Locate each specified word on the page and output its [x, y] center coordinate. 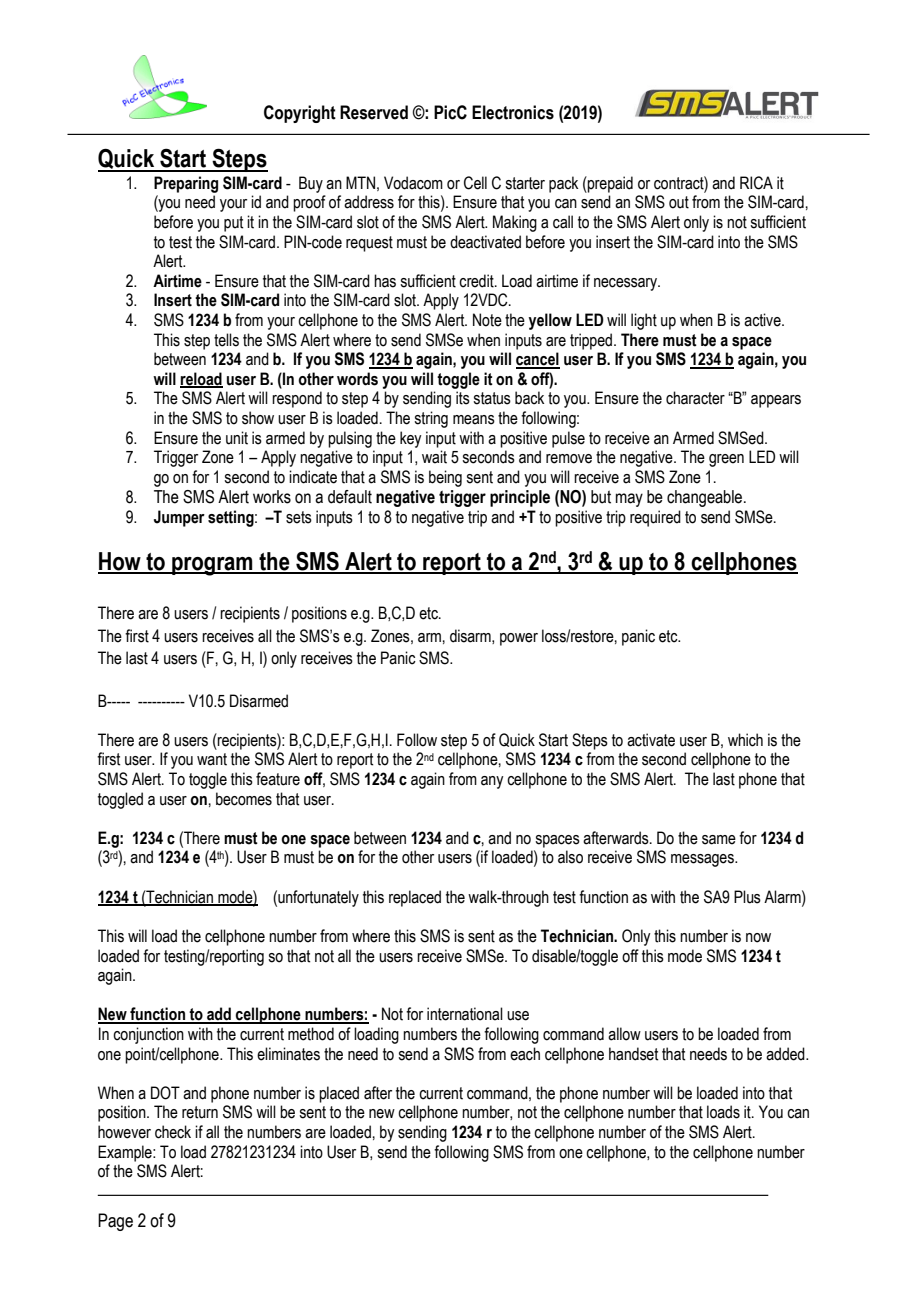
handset [633, 1054]
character [695, 398]
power [519, 639]
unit [237, 438]
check [173, 1132]
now [758, 938]
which [745, 740]
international [465, 1014]
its [463, 398]
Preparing [186, 184]
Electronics [513, 112]
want [212, 759]
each [525, 1054]
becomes [244, 799]
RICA [756, 183]
